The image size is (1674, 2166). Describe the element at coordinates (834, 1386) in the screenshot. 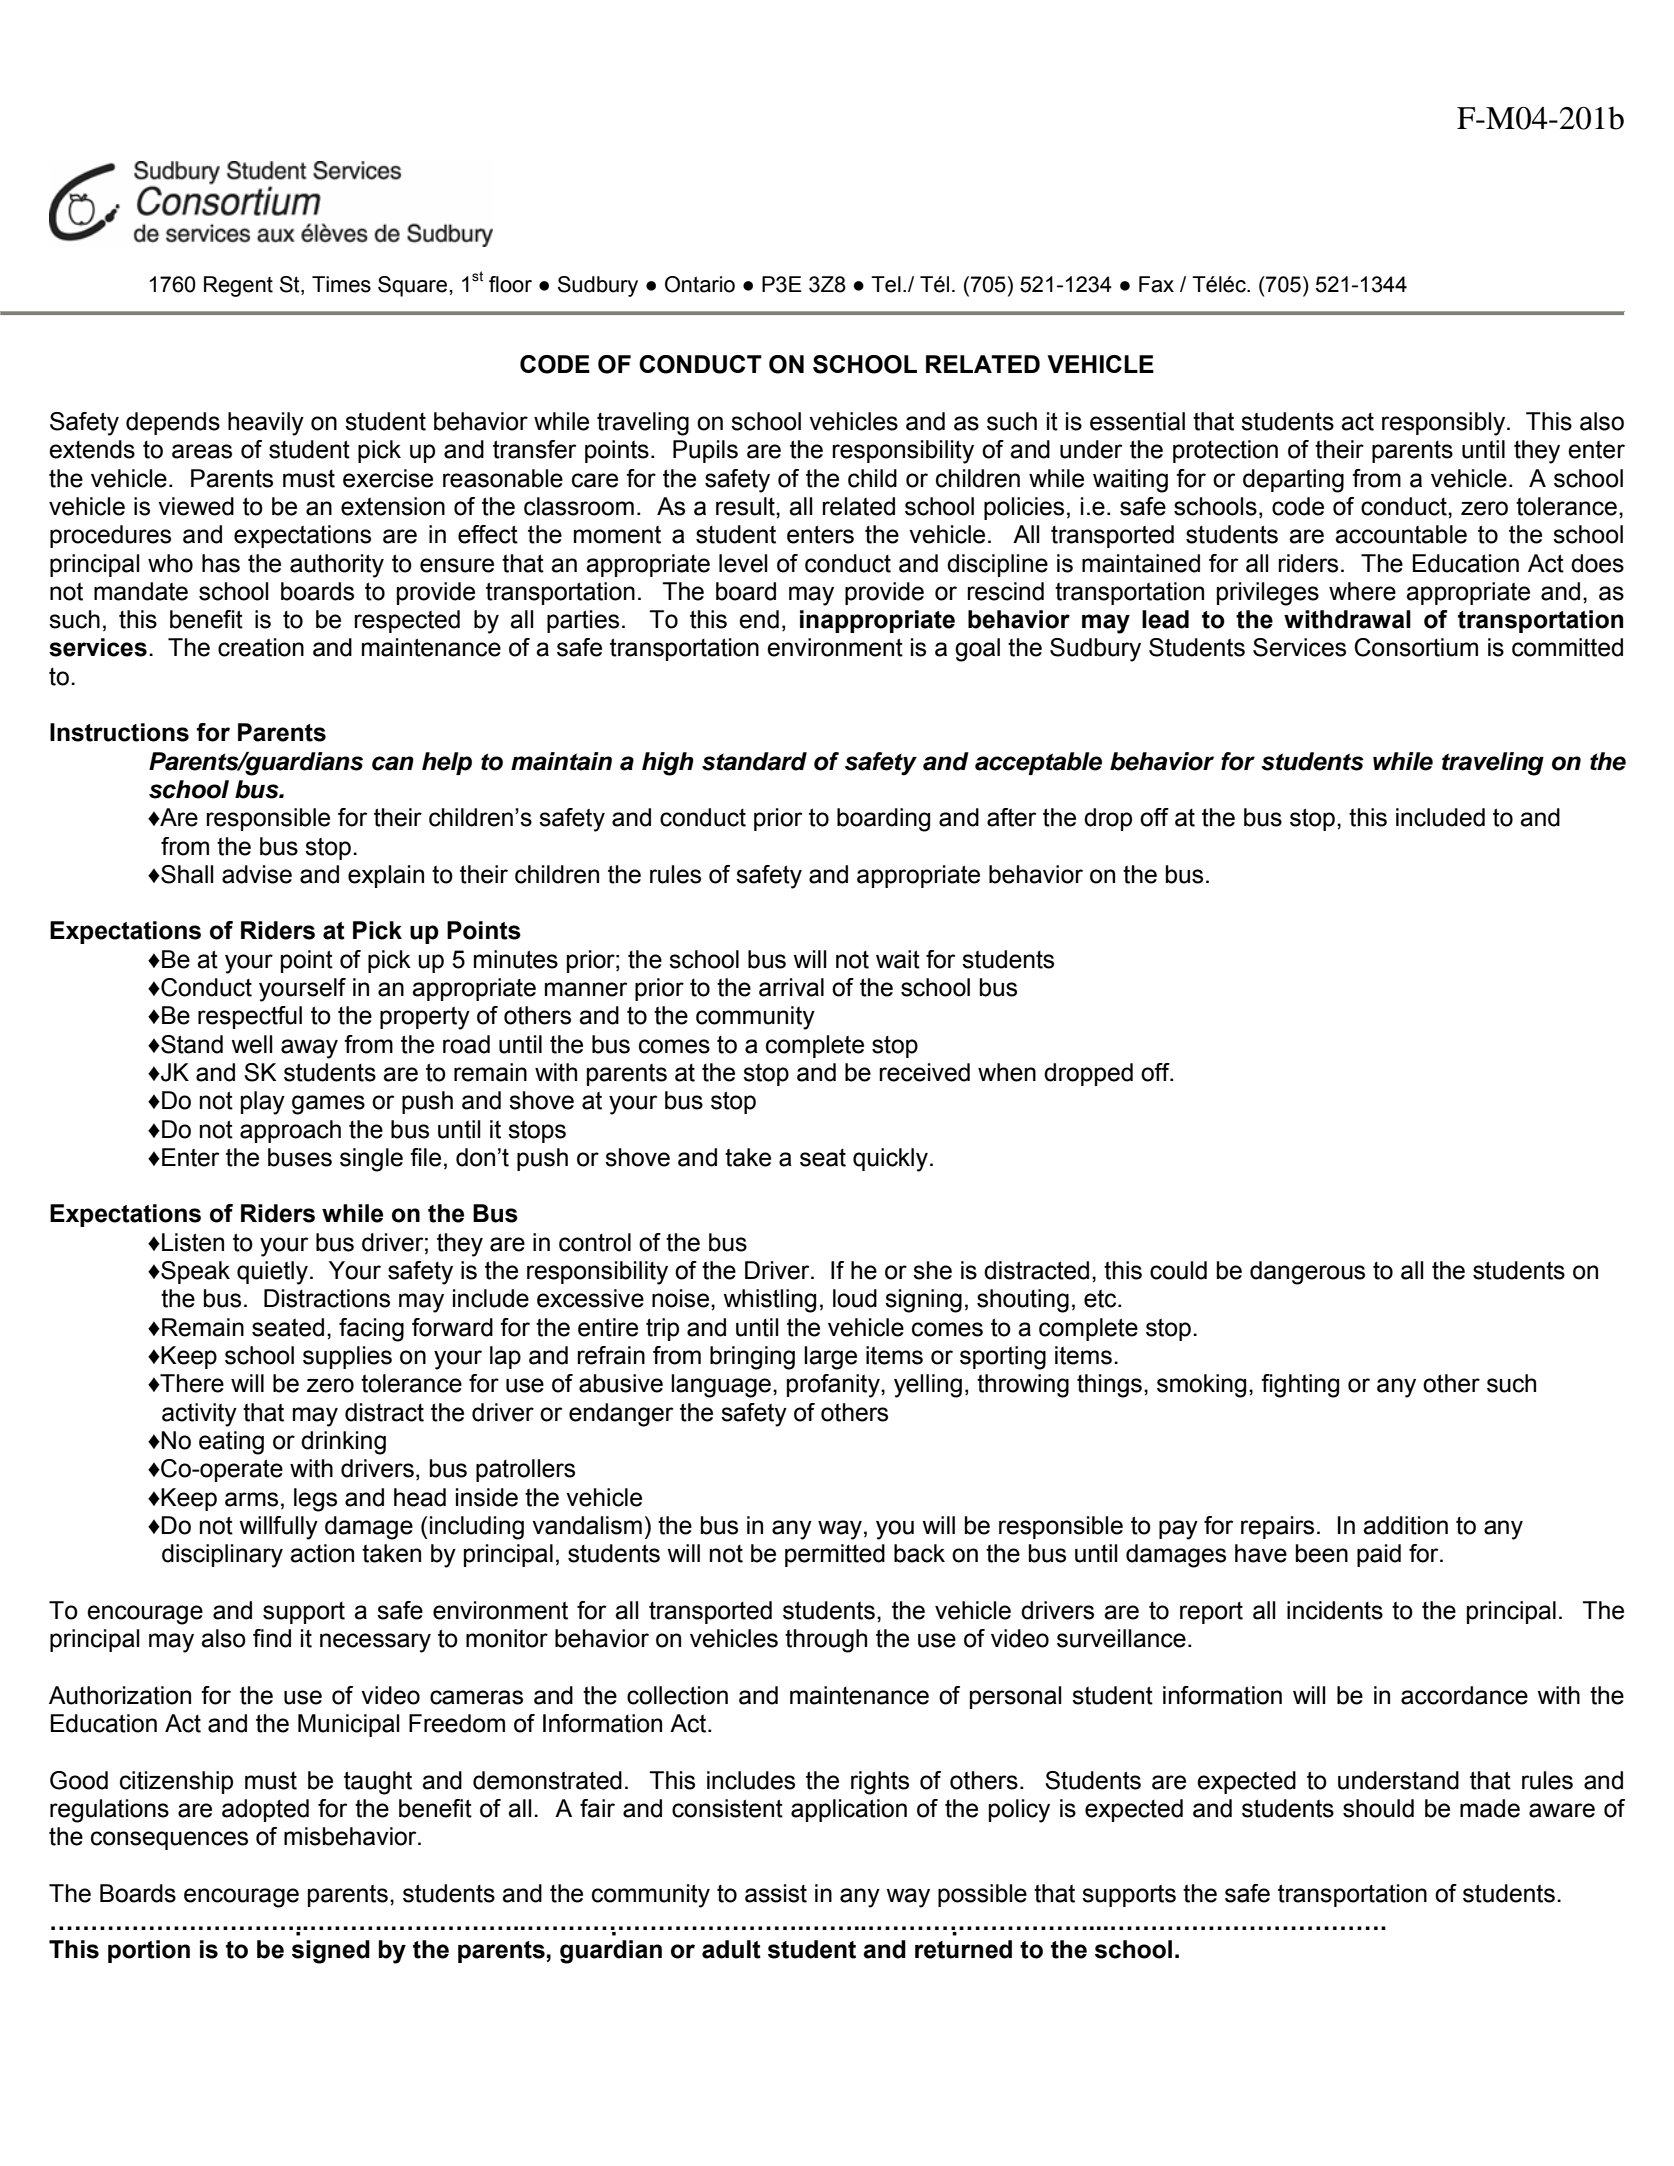

I see `profanity` at that location.
